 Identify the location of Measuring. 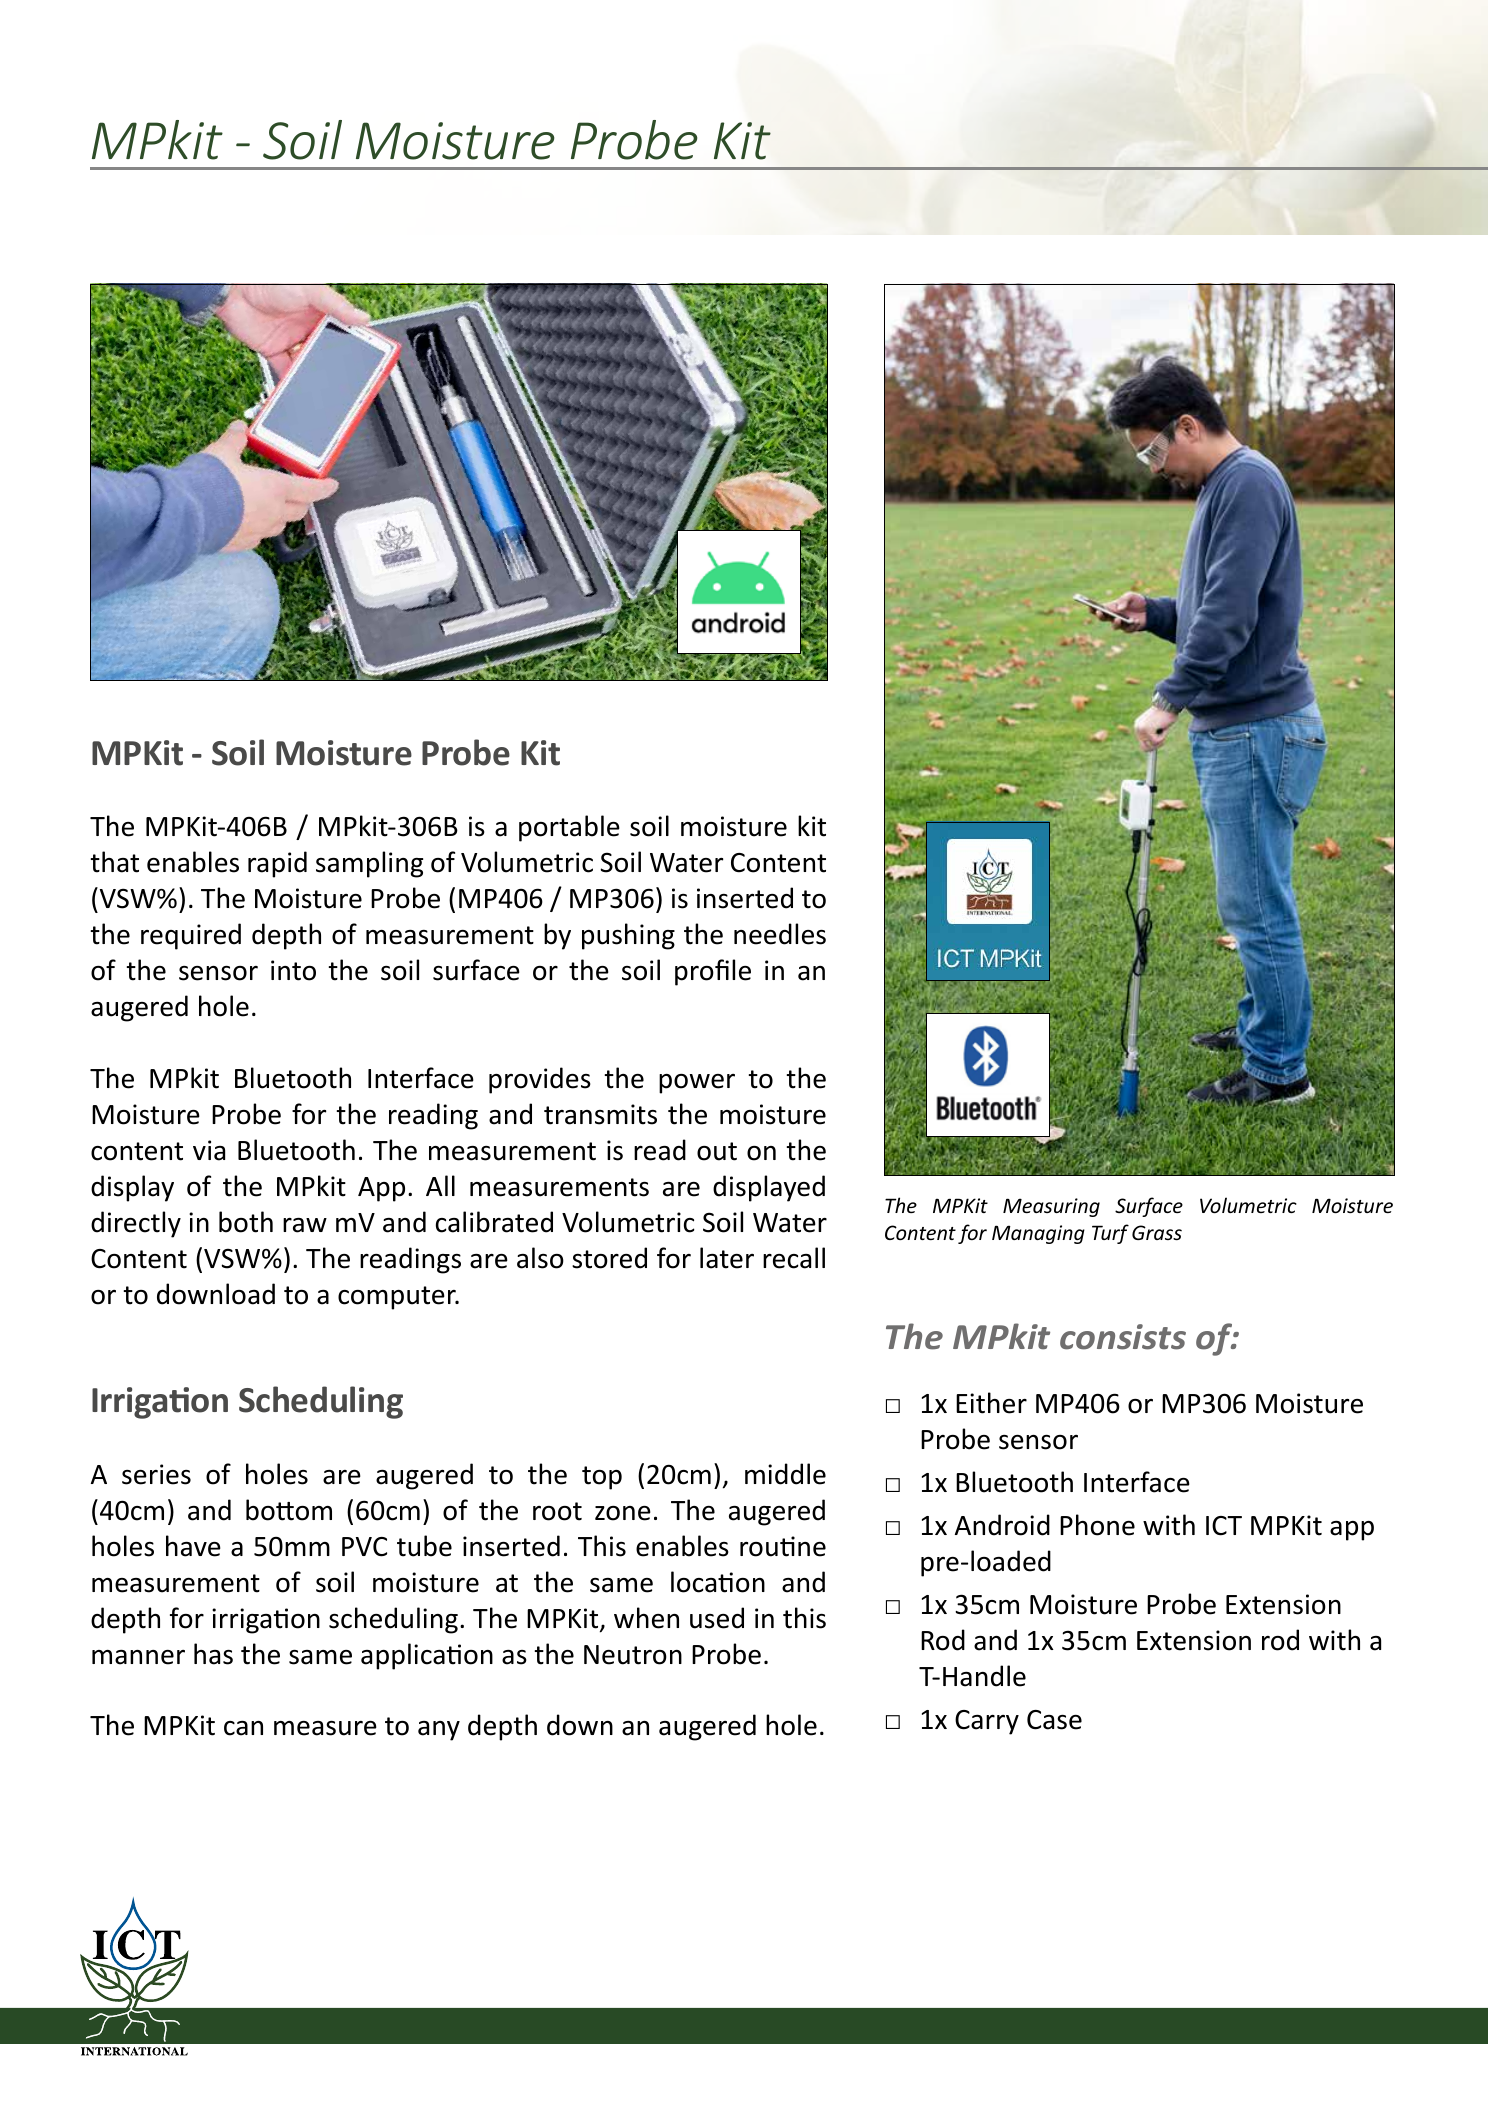
(1051, 1207).
